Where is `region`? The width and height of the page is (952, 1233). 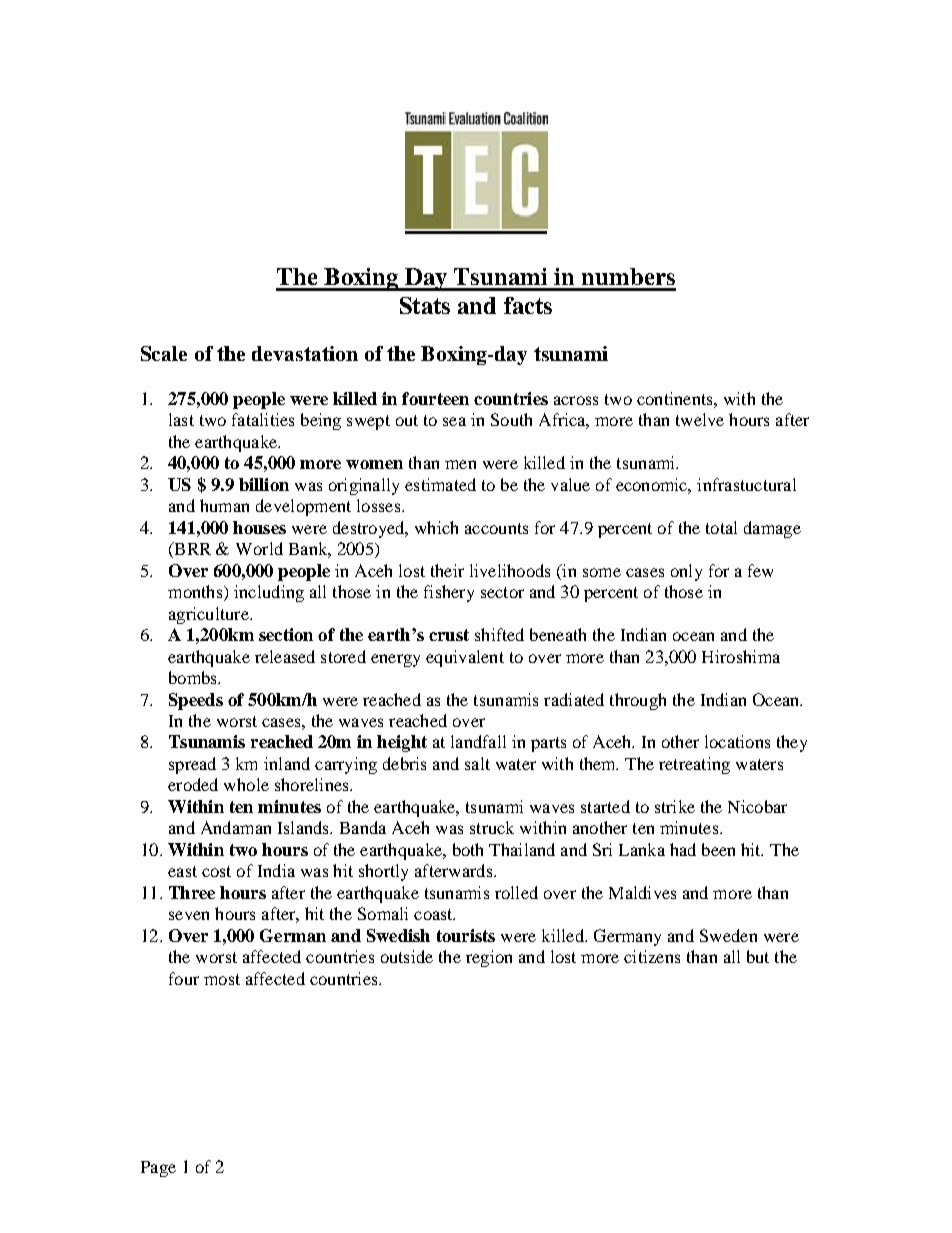
region is located at coordinates (489, 958).
